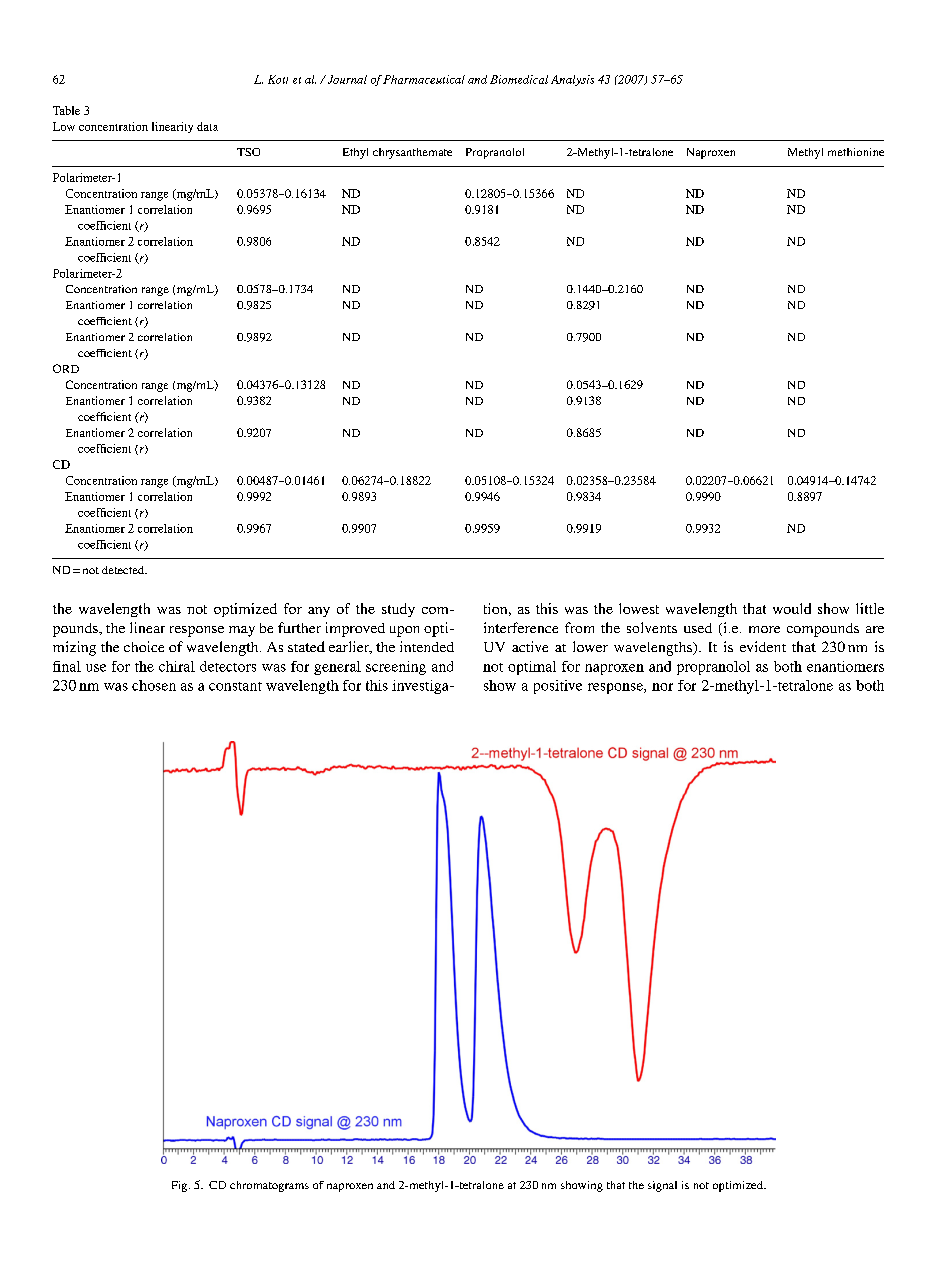 This screenshot has height=1271, width=952. I want to click on ORD, so click(66, 368).
